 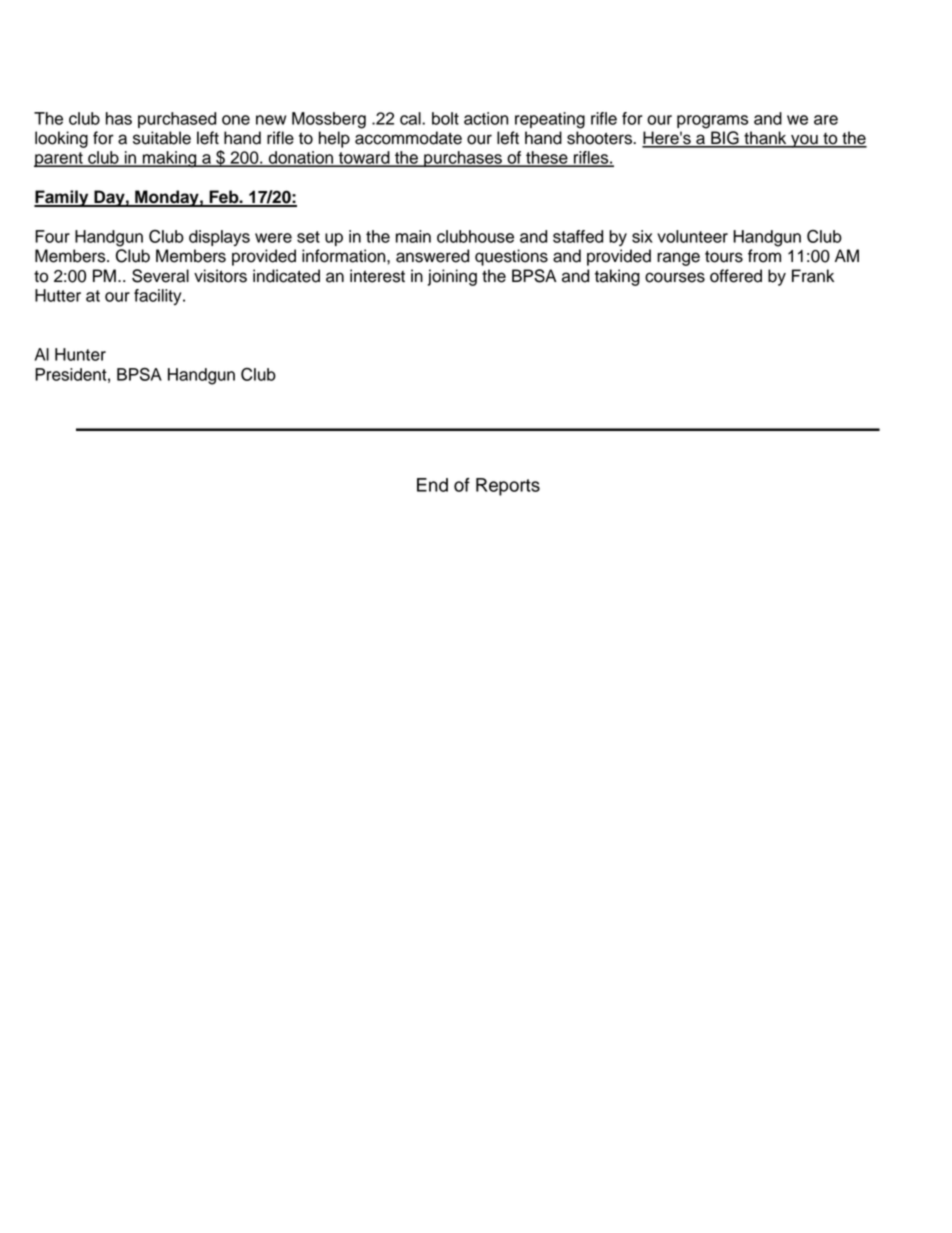 What do you see at coordinates (80, 354) in the page?
I see `Hunter` at bounding box center [80, 354].
